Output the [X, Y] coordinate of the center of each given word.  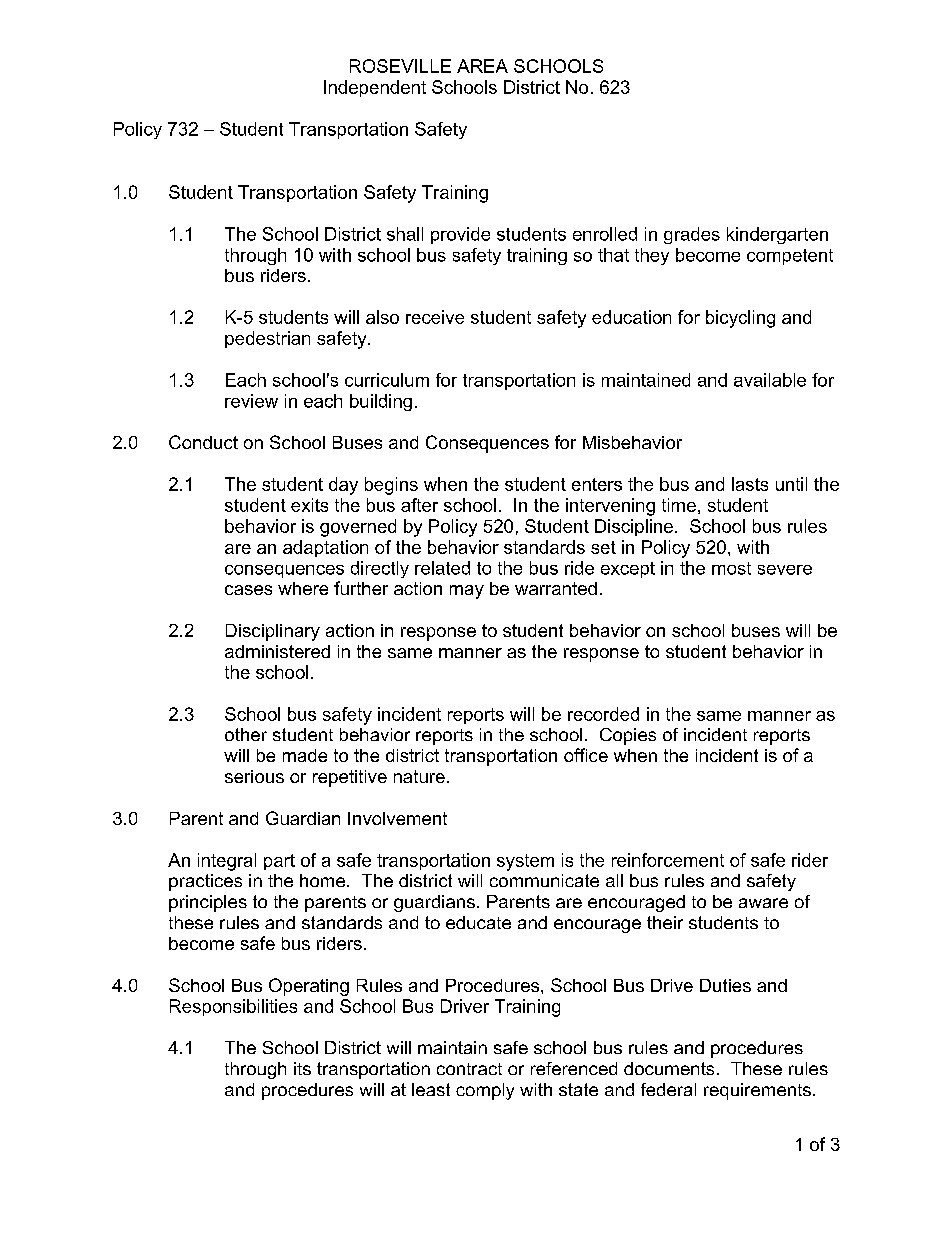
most [731, 568]
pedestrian [267, 339]
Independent [375, 88]
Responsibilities [233, 1007]
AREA [482, 66]
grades [692, 235]
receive [435, 317]
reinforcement [668, 860]
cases [248, 590]
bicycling [740, 319]
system [525, 862]
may [467, 592]
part [279, 862]
